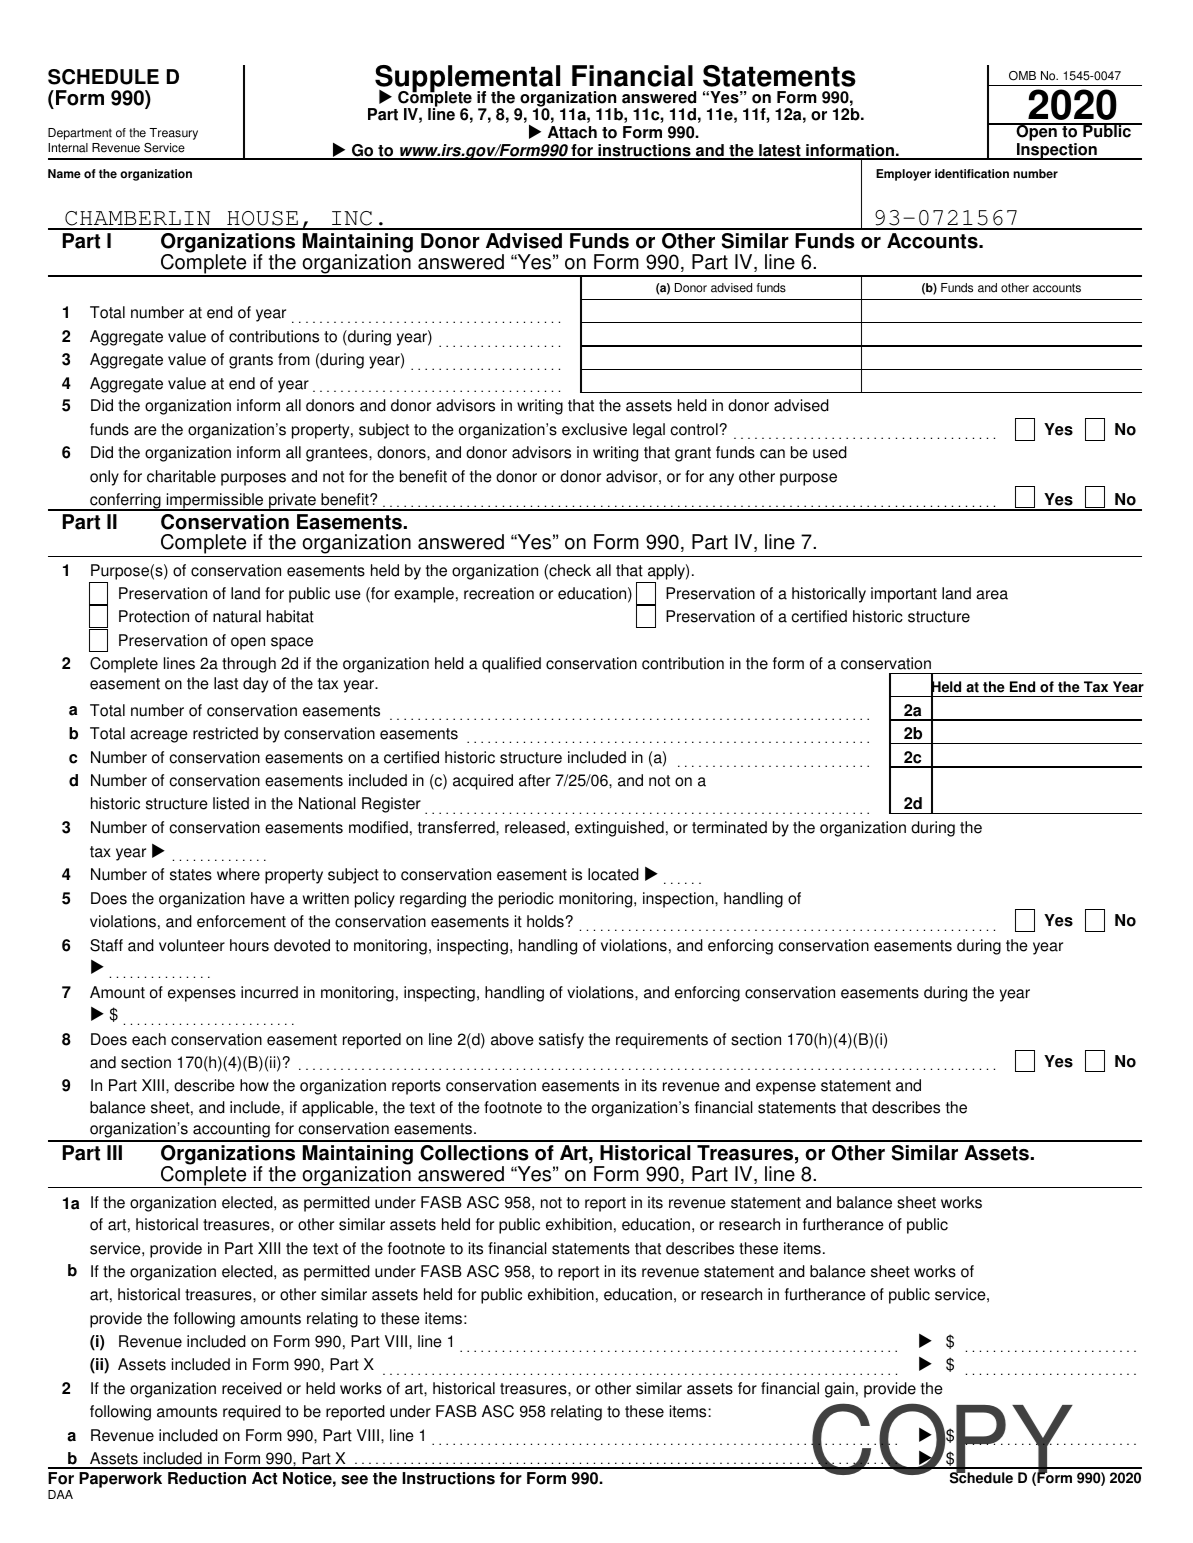  I want to click on terminated, so click(729, 827).
